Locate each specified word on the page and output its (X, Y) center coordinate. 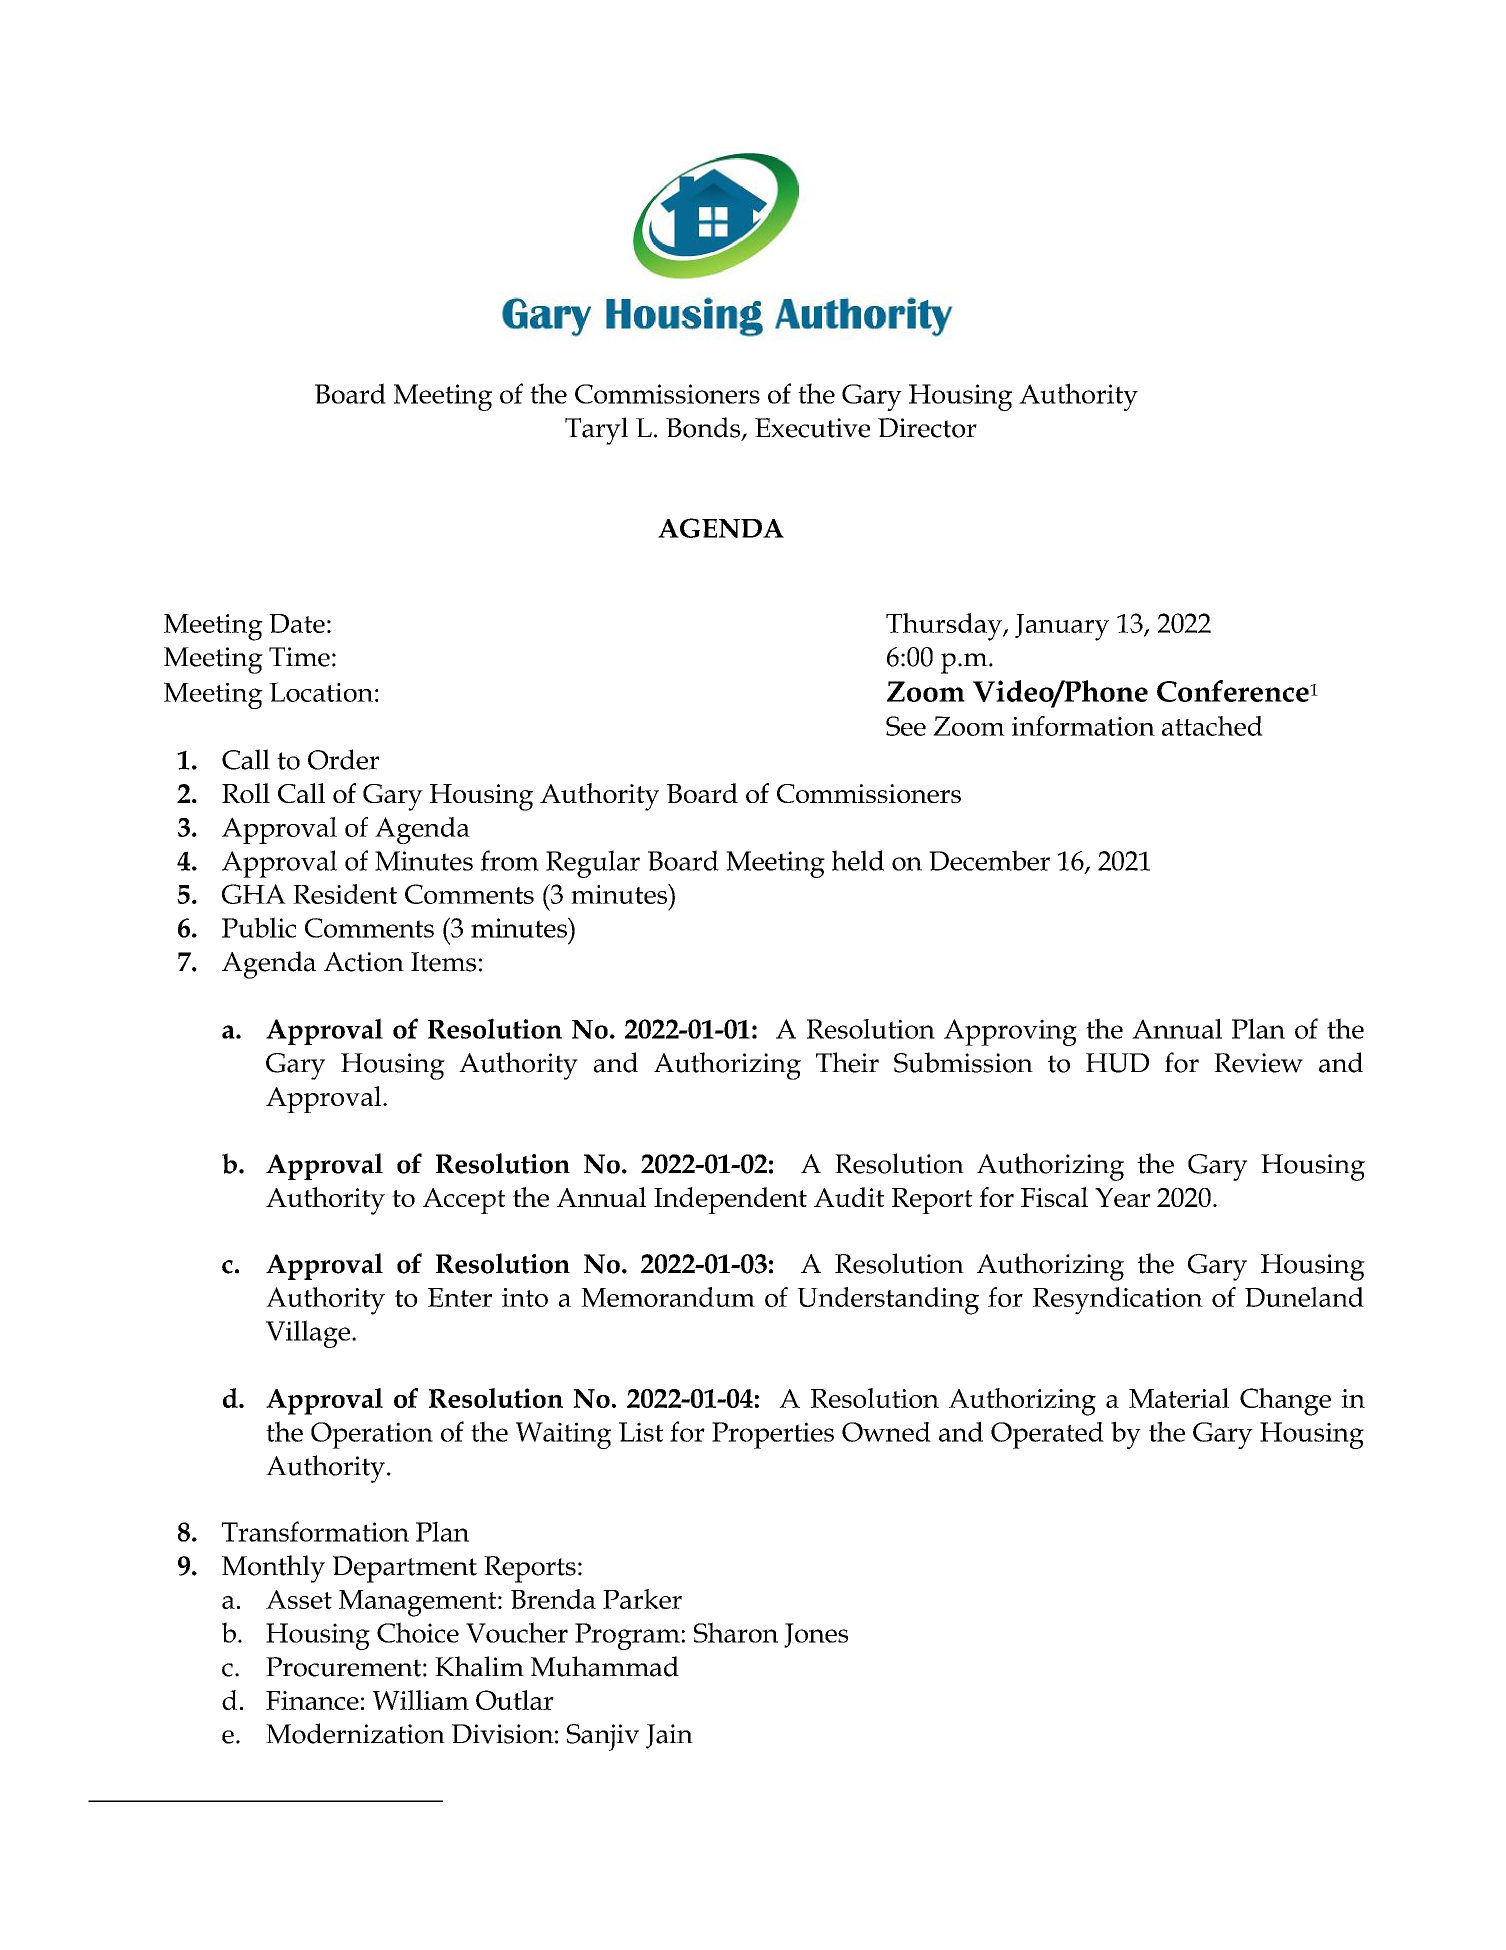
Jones (816, 1635)
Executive (812, 428)
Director (927, 428)
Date (297, 623)
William (420, 1700)
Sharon (736, 1632)
